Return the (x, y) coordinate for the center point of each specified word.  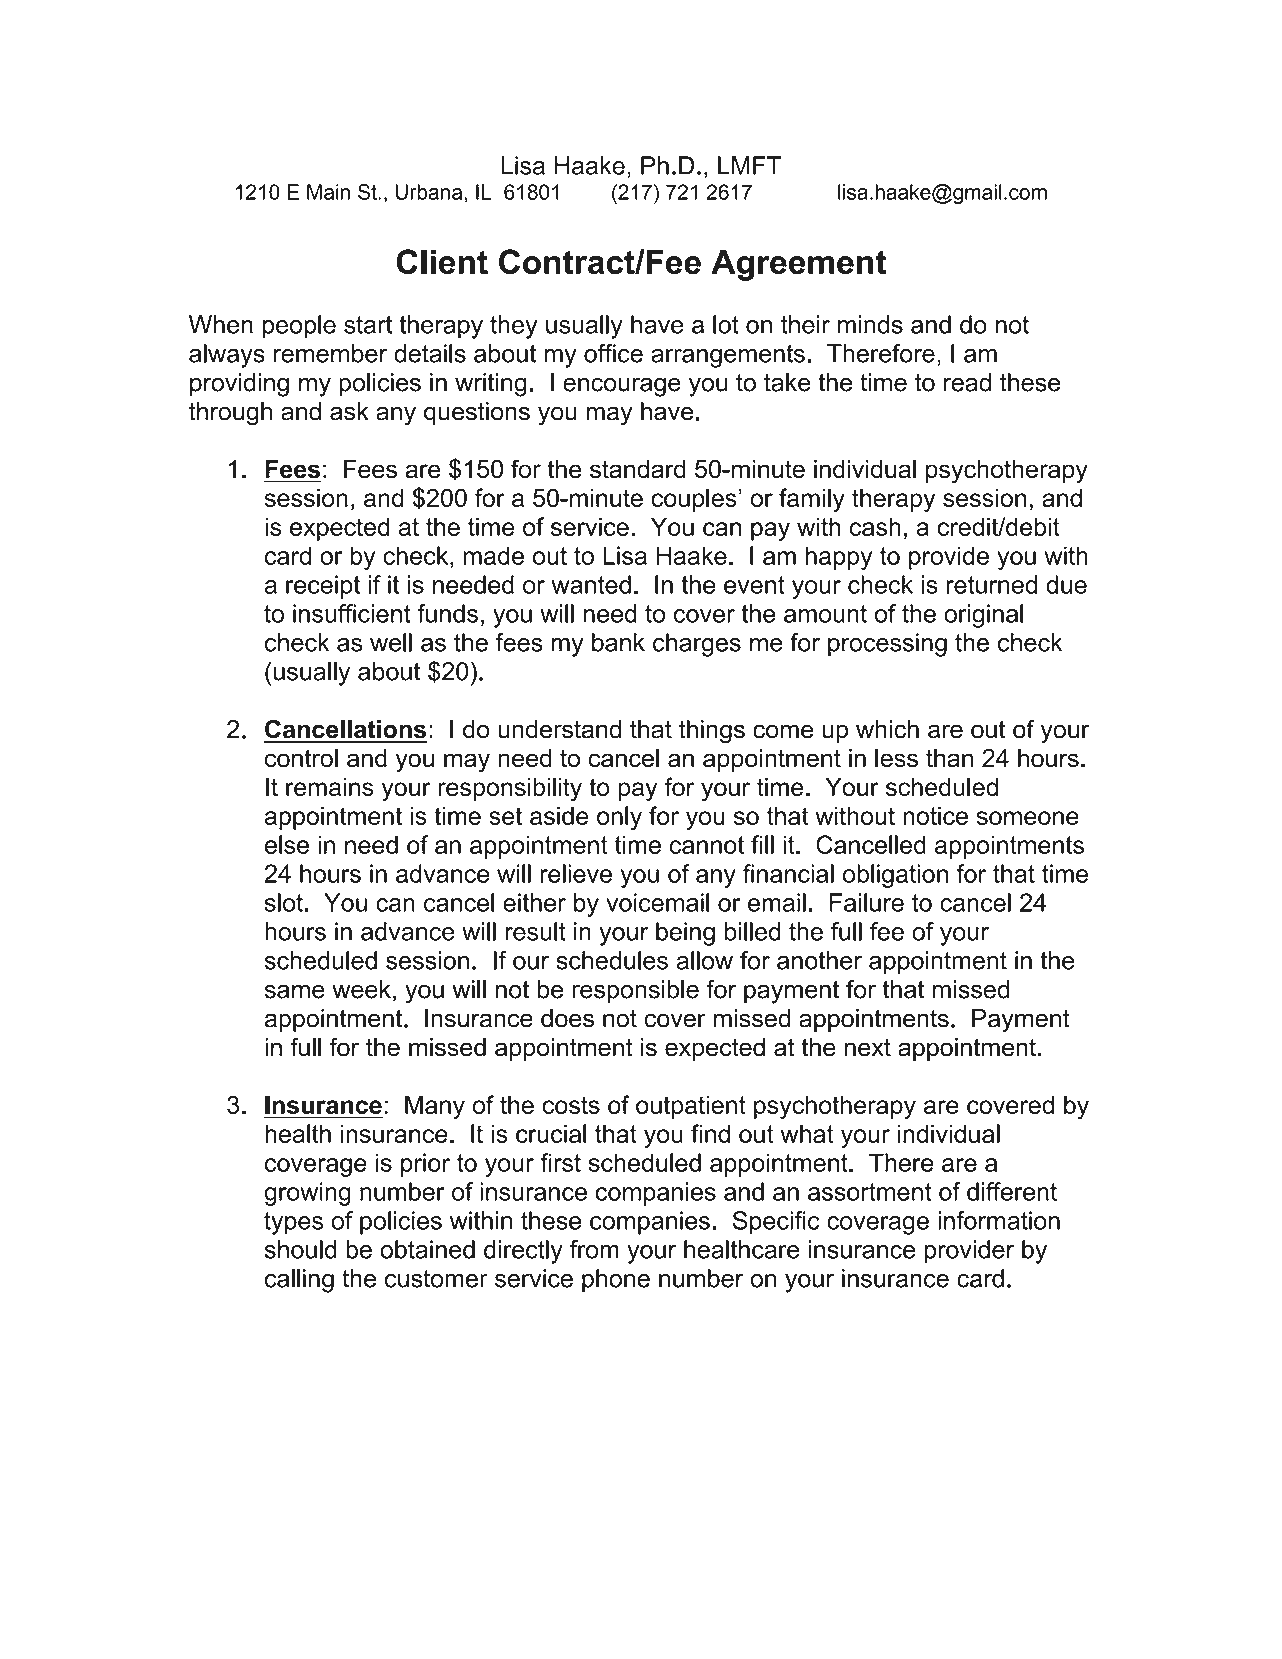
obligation (895, 876)
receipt (323, 587)
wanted (591, 584)
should (301, 1249)
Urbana (430, 192)
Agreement (798, 265)
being (685, 934)
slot (284, 902)
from (594, 1249)
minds (870, 324)
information (999, 1220)
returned (991, 584)
